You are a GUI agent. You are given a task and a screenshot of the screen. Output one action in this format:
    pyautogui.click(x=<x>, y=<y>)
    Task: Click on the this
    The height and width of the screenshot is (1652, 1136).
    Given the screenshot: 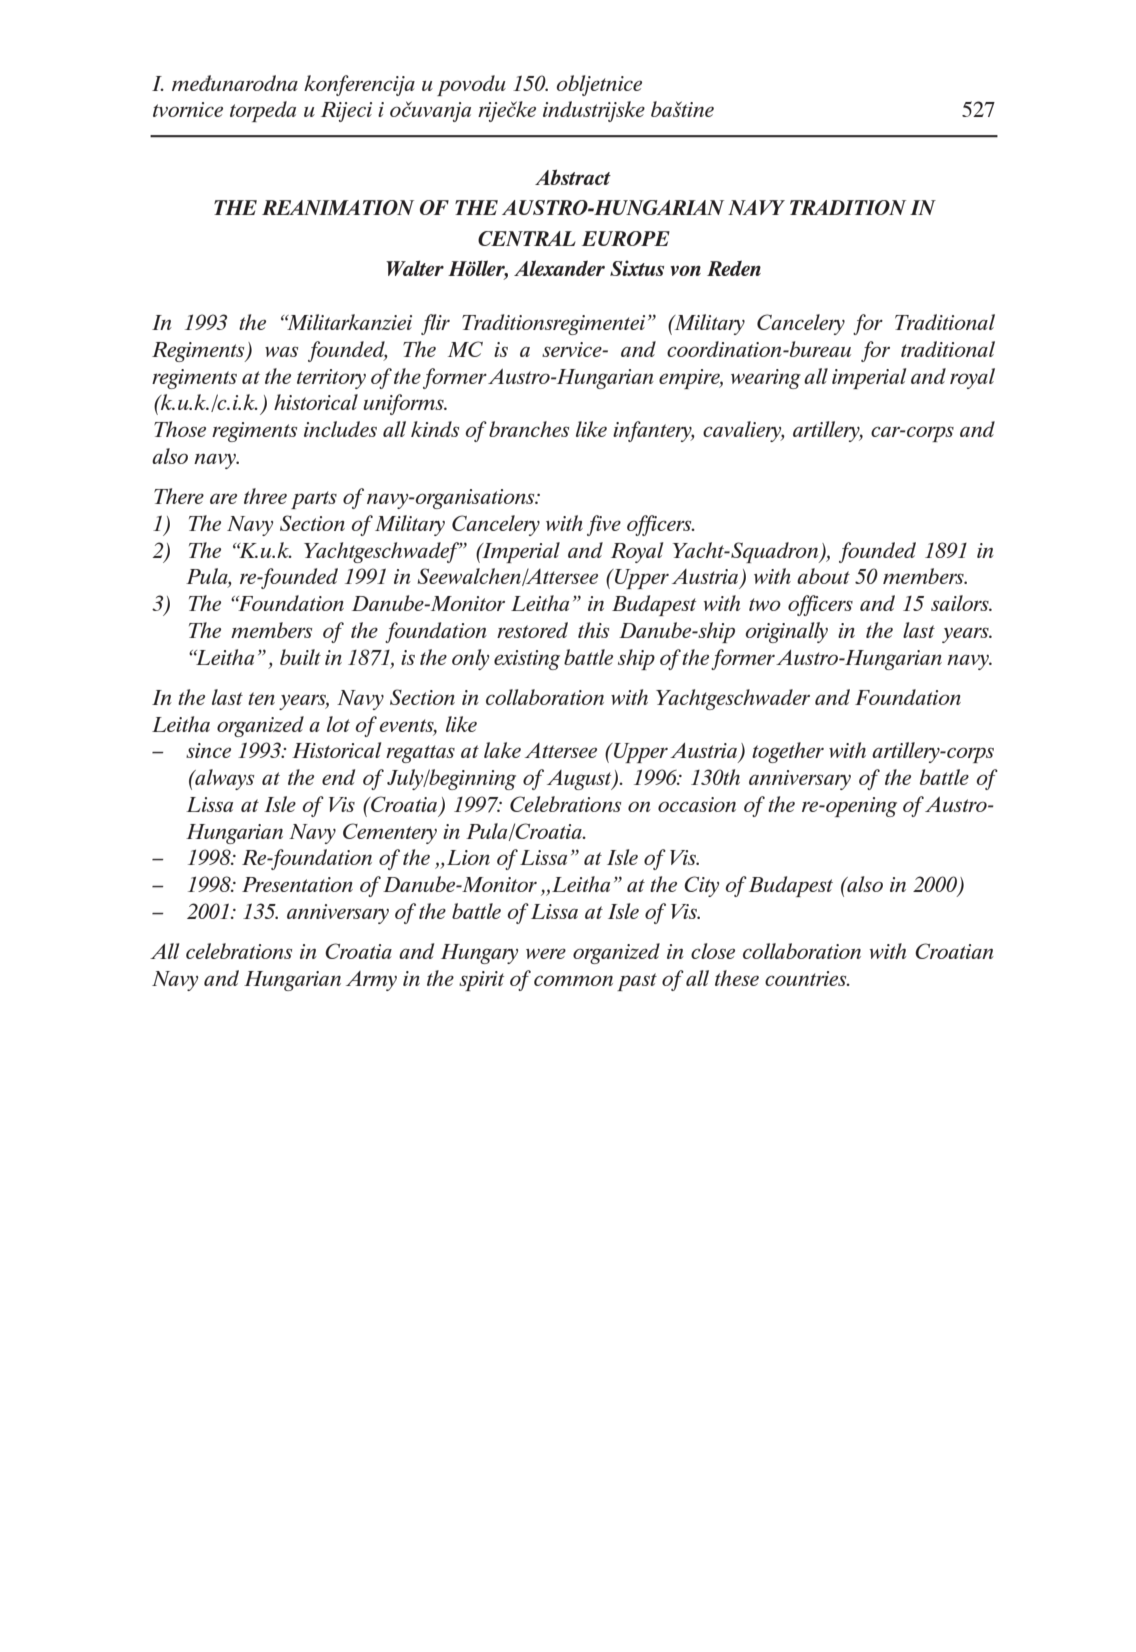 What is the action you would take?
    pyautogui.click(x=593, y=630)
